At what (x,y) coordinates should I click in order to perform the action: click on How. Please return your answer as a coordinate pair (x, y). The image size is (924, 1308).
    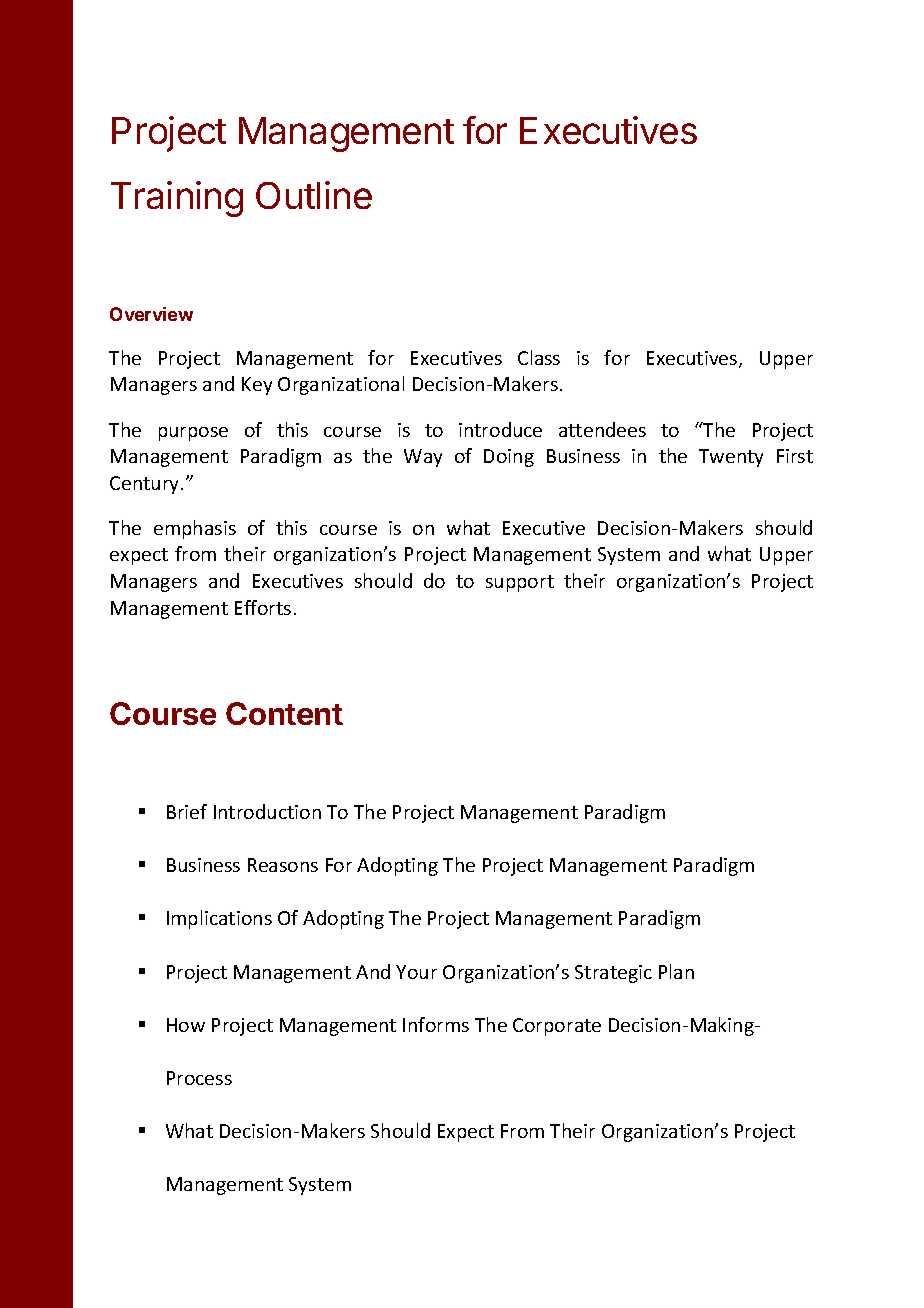
    Looking at the image, I should click on (186, 1025).
